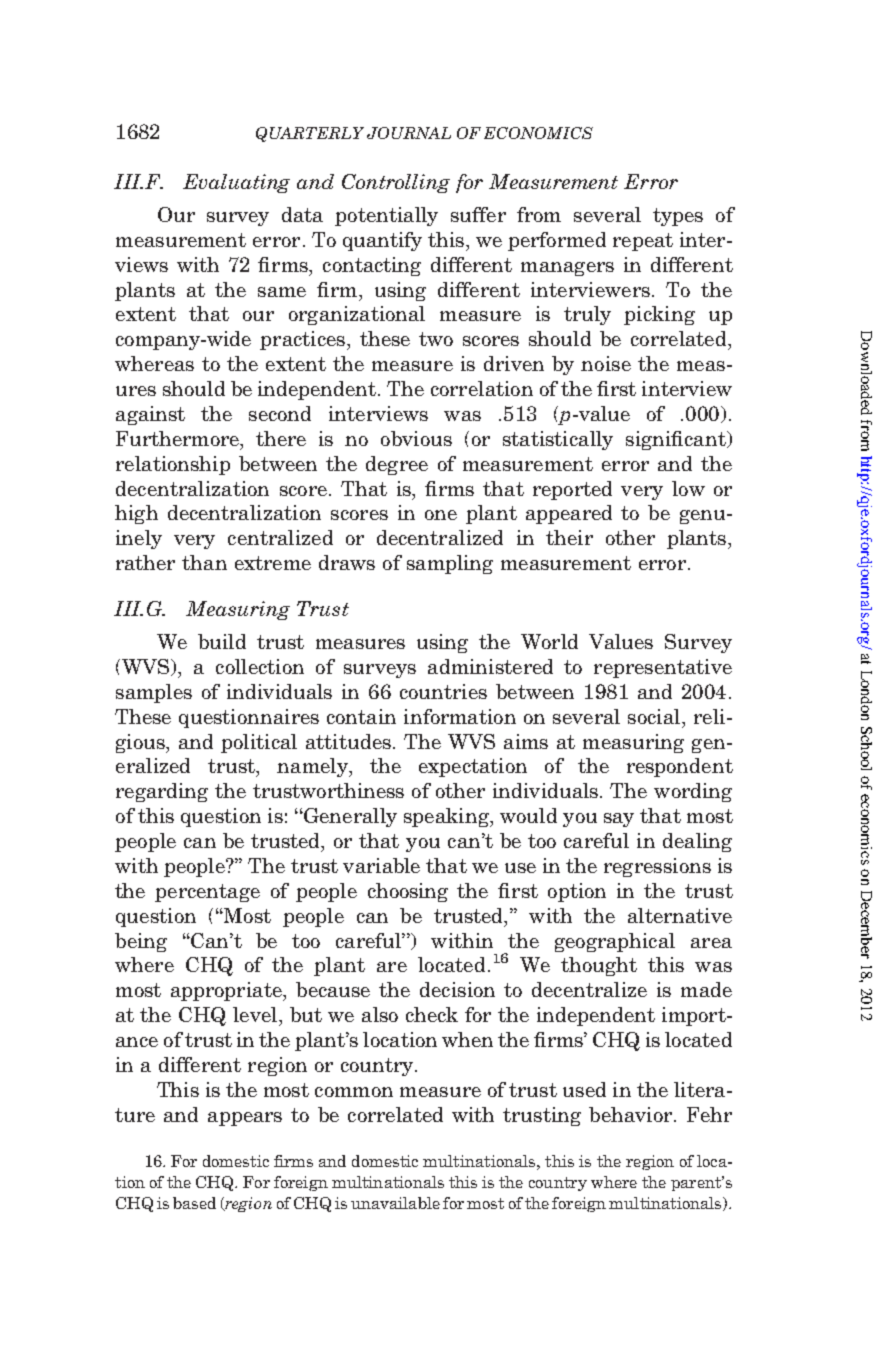  What do you see at coordinates (632, 1114) in the image?
I see `behavior` at bounding box center [632, 1114].
